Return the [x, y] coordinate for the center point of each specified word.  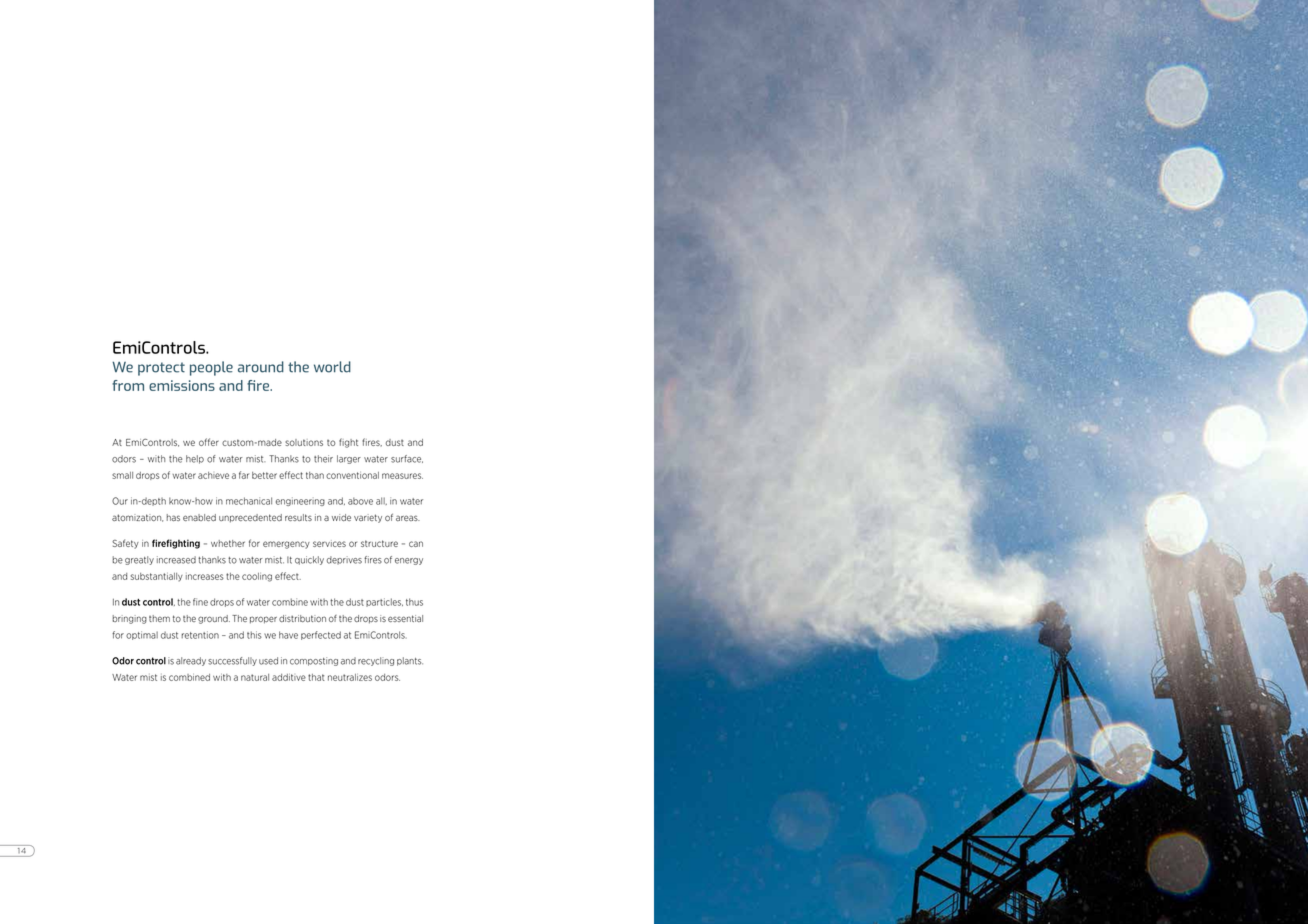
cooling [257, 577]
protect [161, 369]
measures [402, 476]
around [261, 367]
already [191, 661]
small [122, 475]
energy [409, 561]
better [264, 475]
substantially [157, 577]
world [332, 367]
